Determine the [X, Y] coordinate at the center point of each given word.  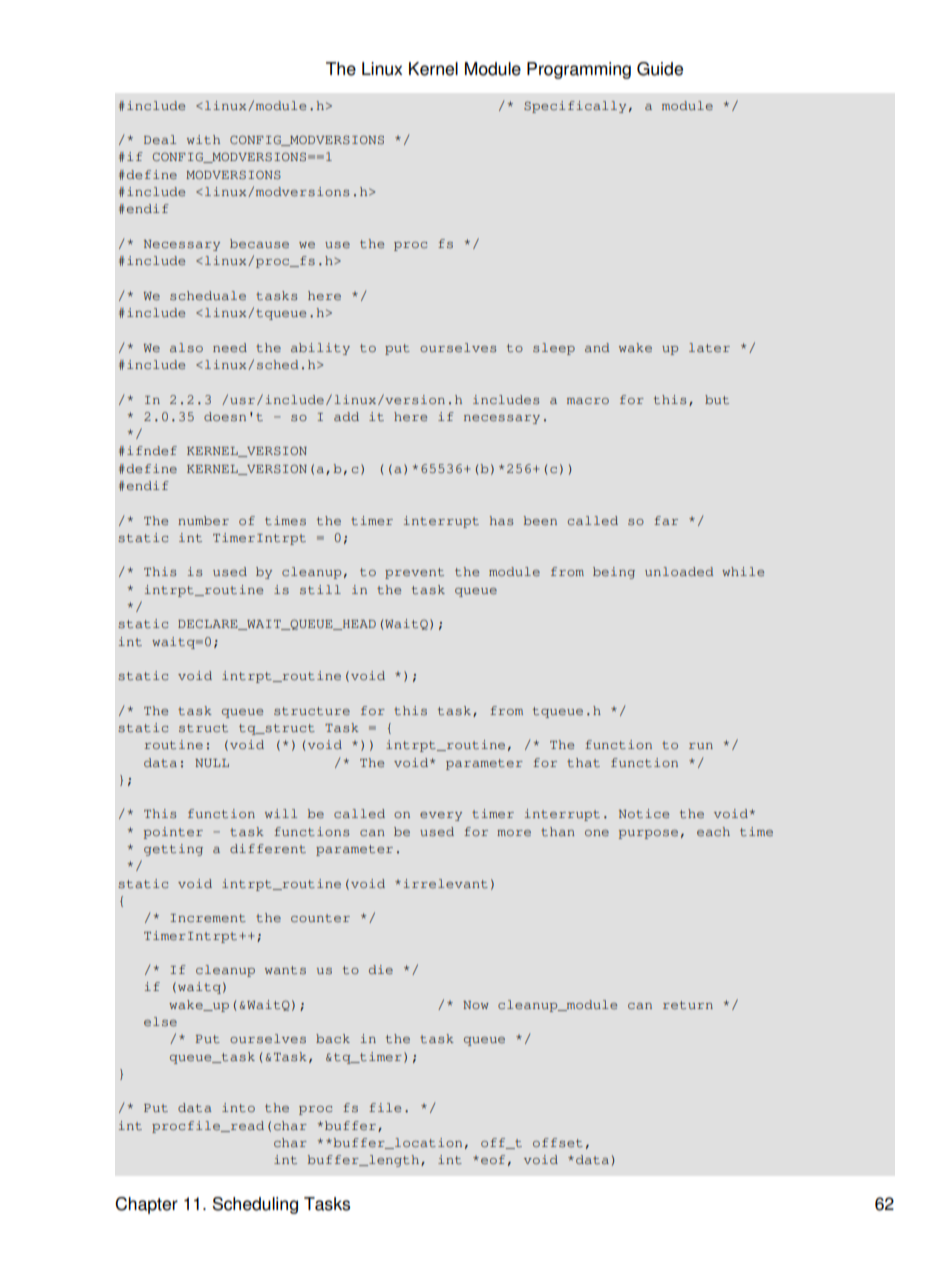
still [320, 590]
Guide [660, 69]
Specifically [575, 107]
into [238, 1108]
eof [493, 1159]
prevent [414, 573]
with [203, 139]
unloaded [679, 571]
